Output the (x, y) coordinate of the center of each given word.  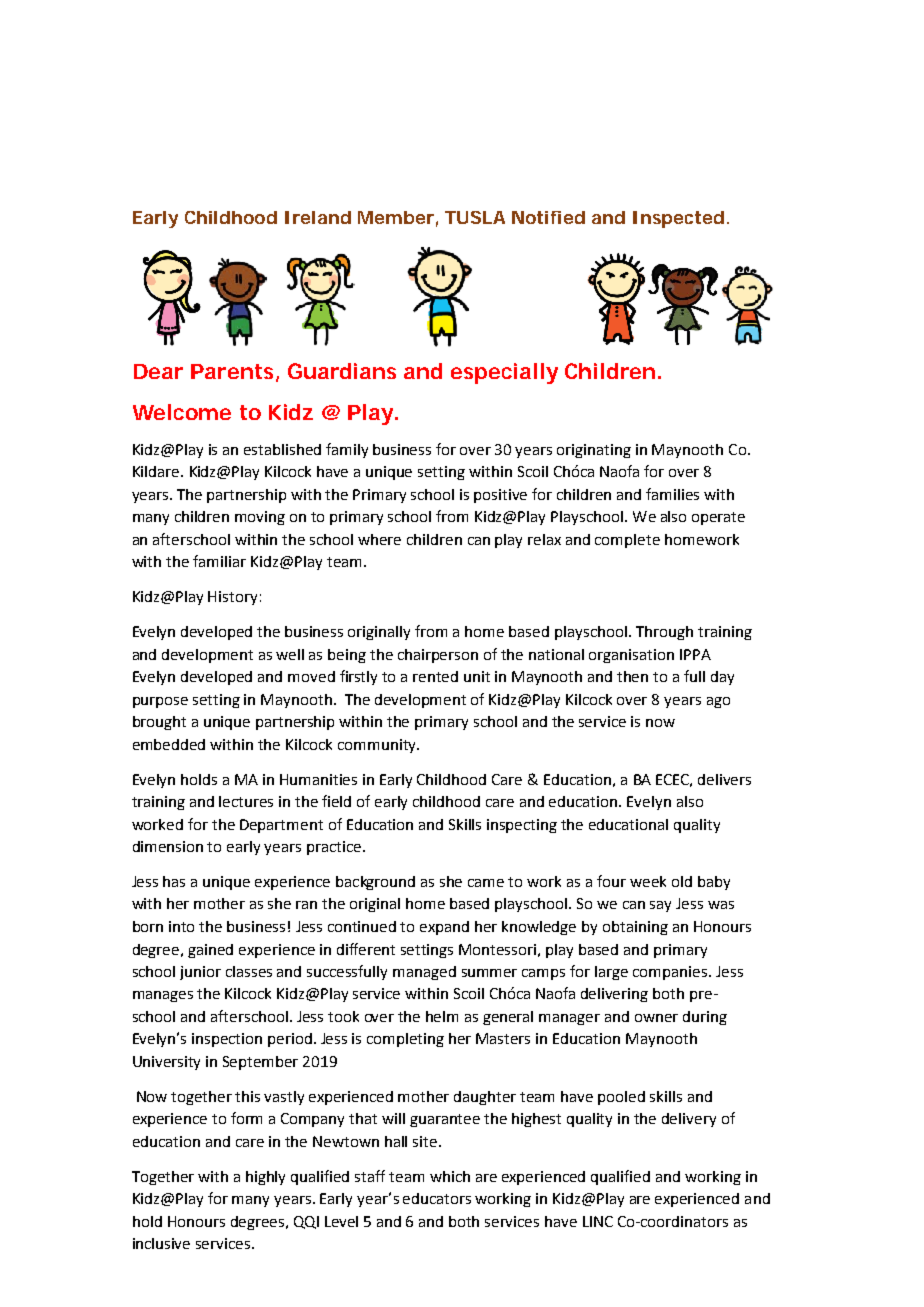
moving (260, 518)
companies (671, 973)
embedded (169, 744)
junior (200, 973)
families (672, 494)
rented (435, 676)
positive (500, 496)
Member (396, 217)
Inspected (678, 219)
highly (265, 1178)
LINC (598, 1221)
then (632, 676)
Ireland (318, 217)
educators (437, 1198)
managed (424, 973)
